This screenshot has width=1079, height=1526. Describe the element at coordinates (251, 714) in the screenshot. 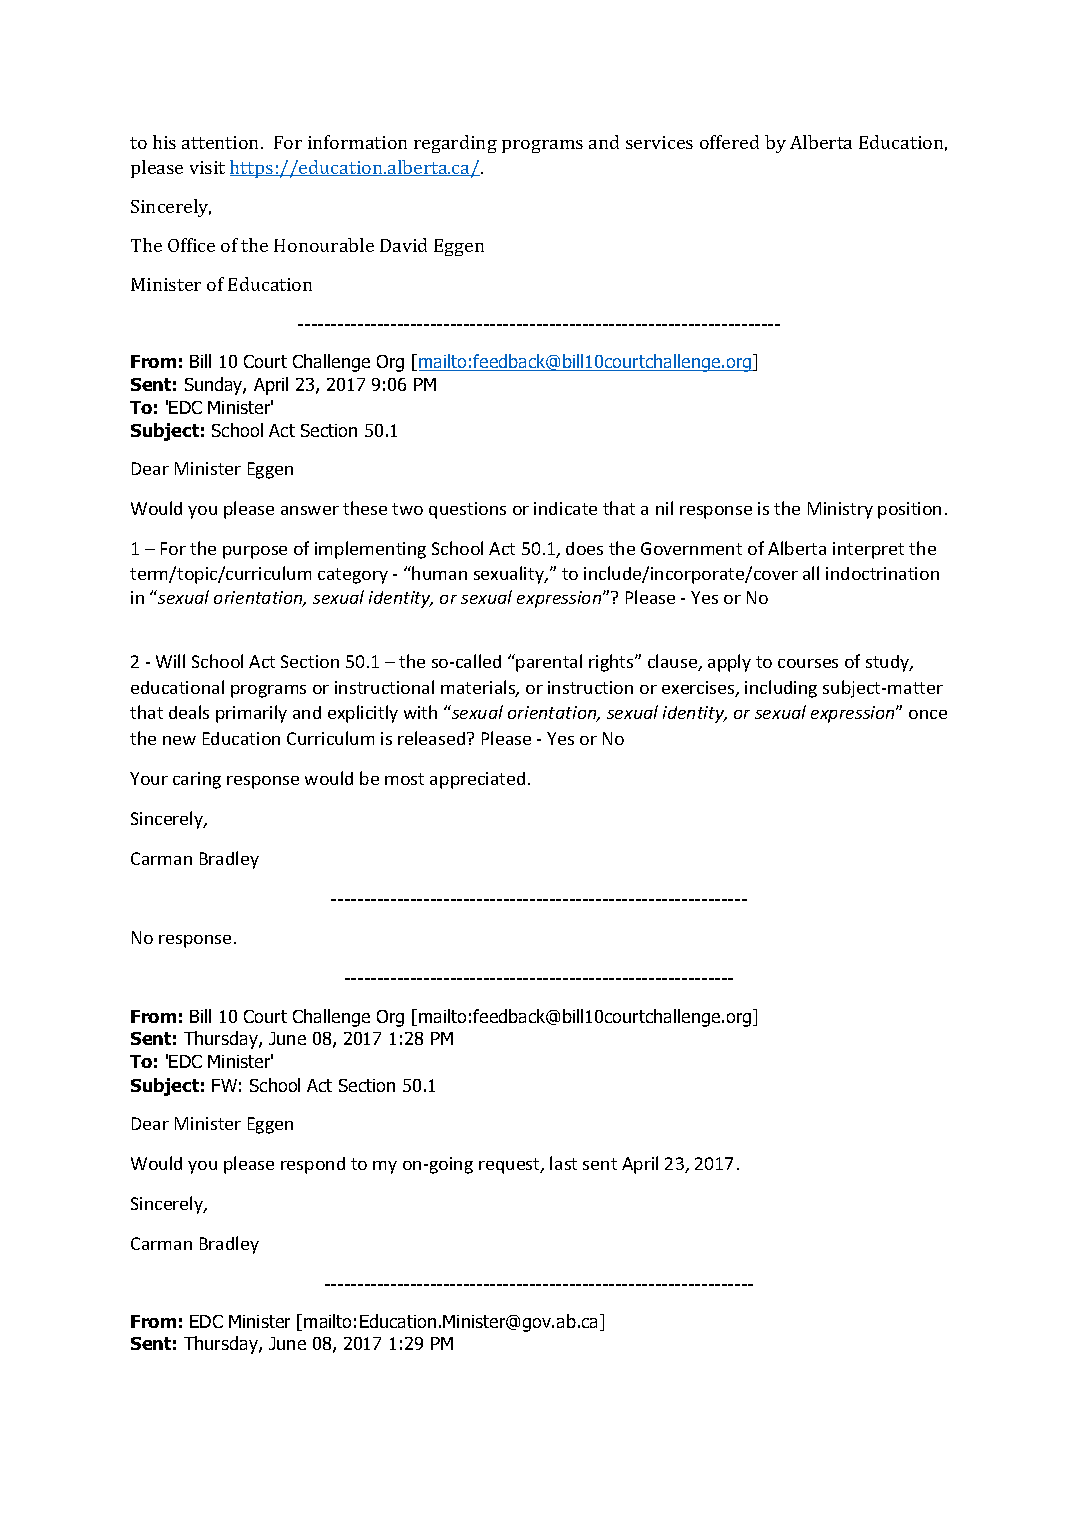

I see `primarily` at that location.
